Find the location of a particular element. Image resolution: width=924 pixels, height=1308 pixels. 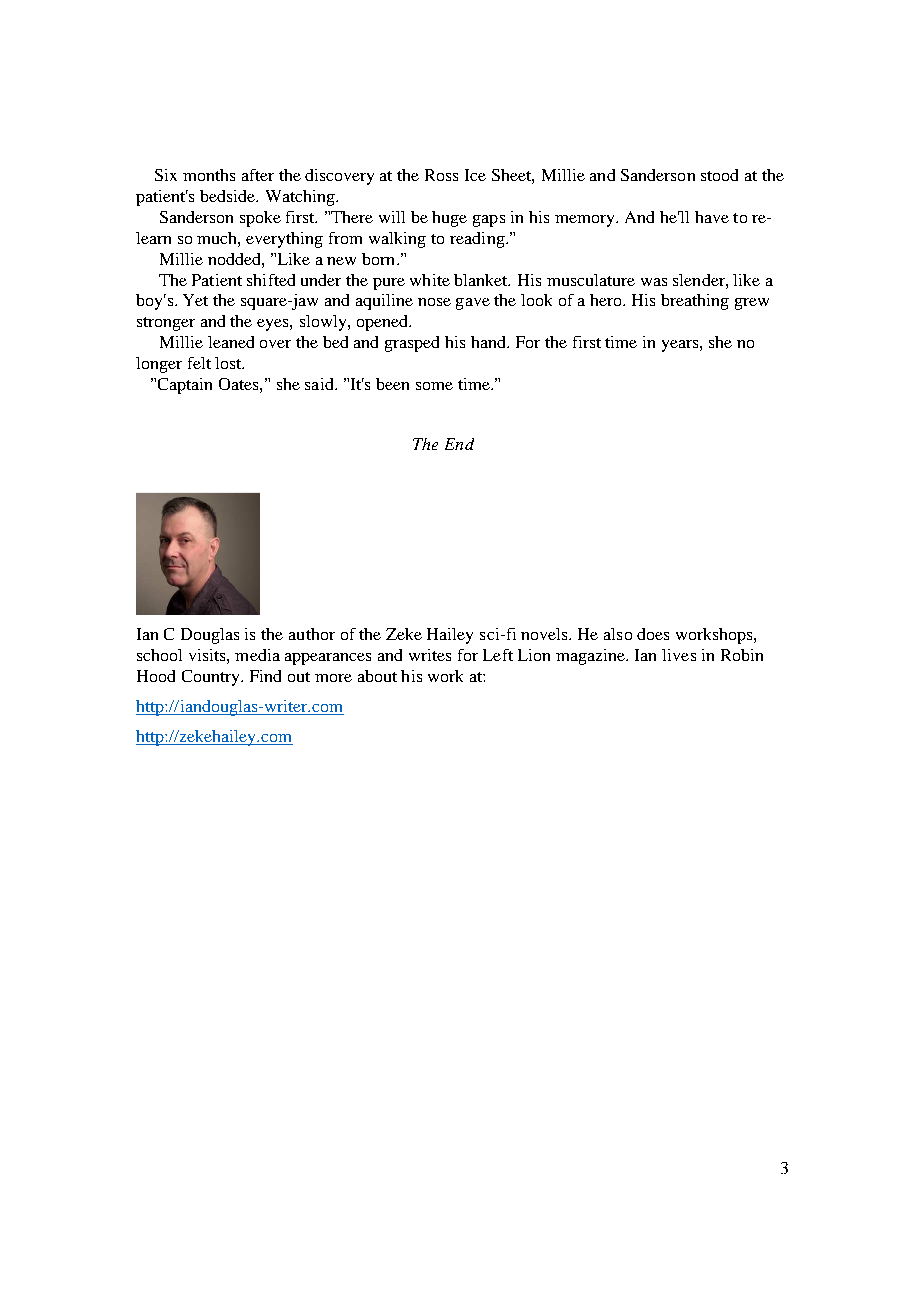

bedside is located at coordinates (229, 196).
